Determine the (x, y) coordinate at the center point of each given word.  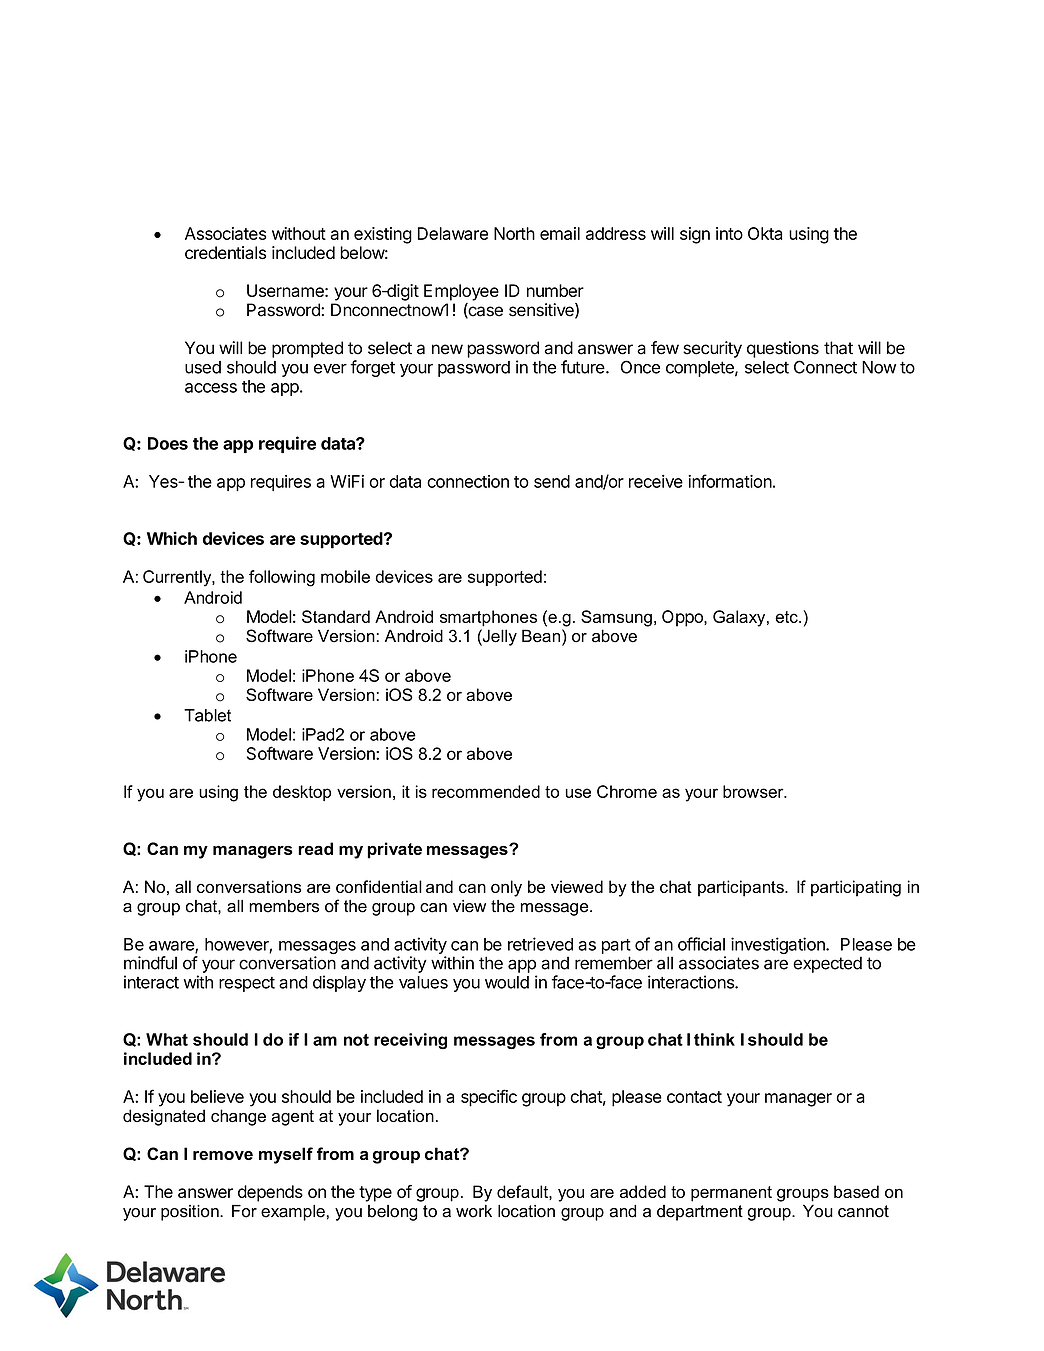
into (729, 233)
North (514, 233)
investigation (779, 945)
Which (172, 538)
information (730, 481)
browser (754, 791)
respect (247, 984)
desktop (302, 793)
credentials (225, 252)
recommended (486, 791)
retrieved (540, 944)
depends (270, 1193)
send (552, 481)
